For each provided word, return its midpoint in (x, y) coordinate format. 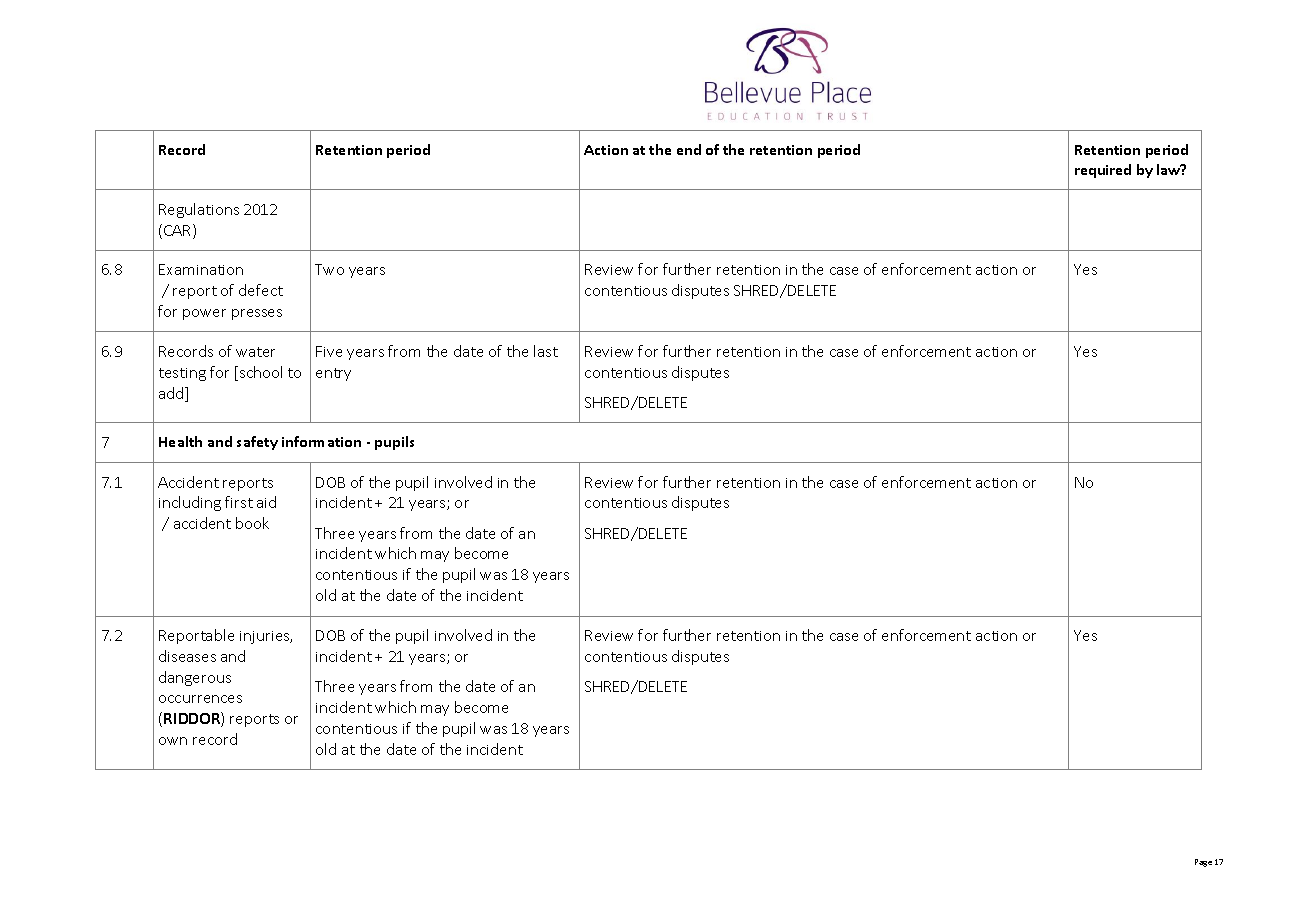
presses (257, 314)
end (689, 149)
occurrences (200, 699)
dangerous (195, 678)
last (546, 351)
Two (329, 269)
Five (329, 351)
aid (266, 502)
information (321, 441)
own (173, 741)
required (1103, 171)
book (252, 523)
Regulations (199, 210)
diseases (187, 656)
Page (1203, 863)
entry (333, 374)
